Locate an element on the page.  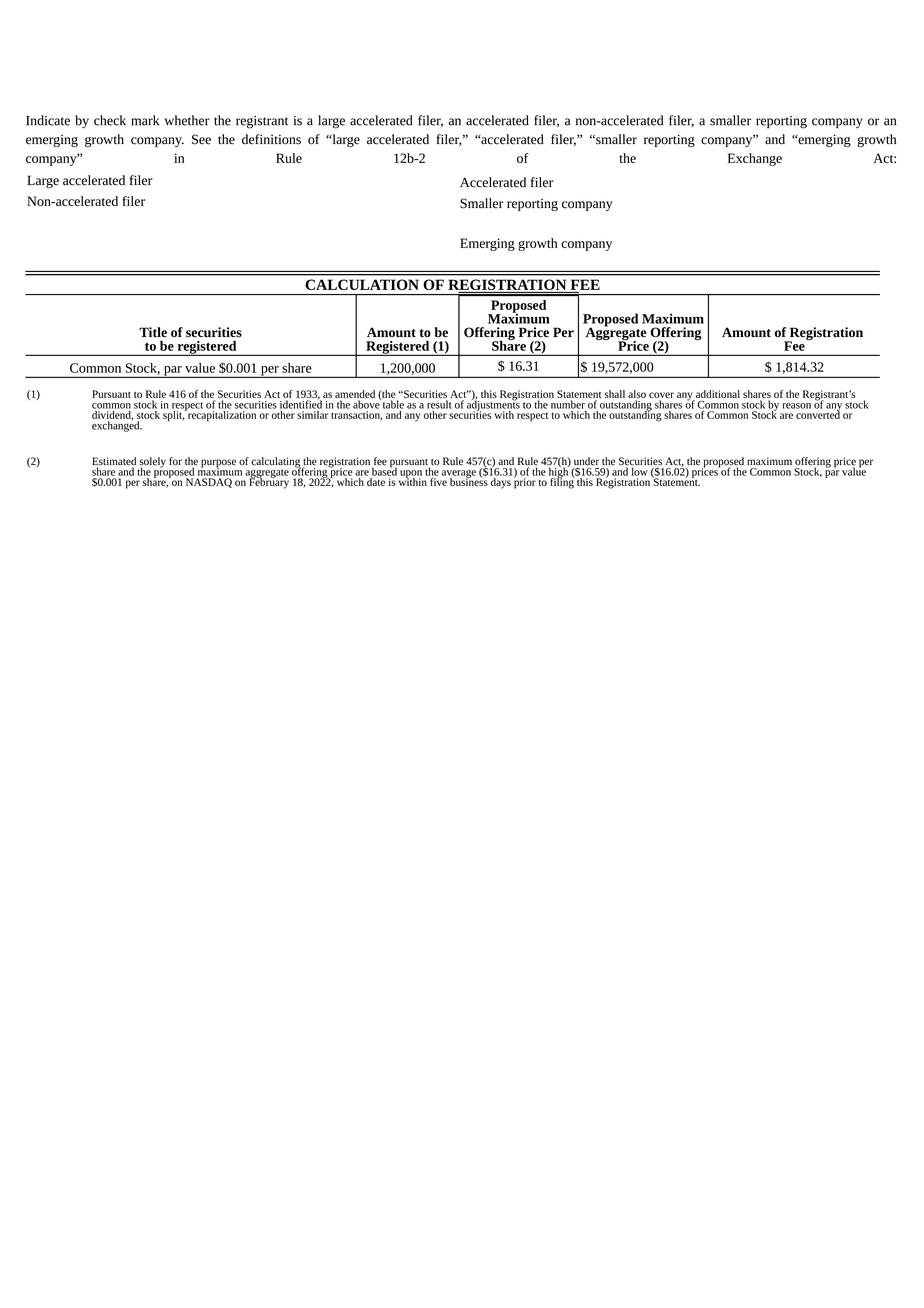
definitions is located at coordinates (271, 139).
